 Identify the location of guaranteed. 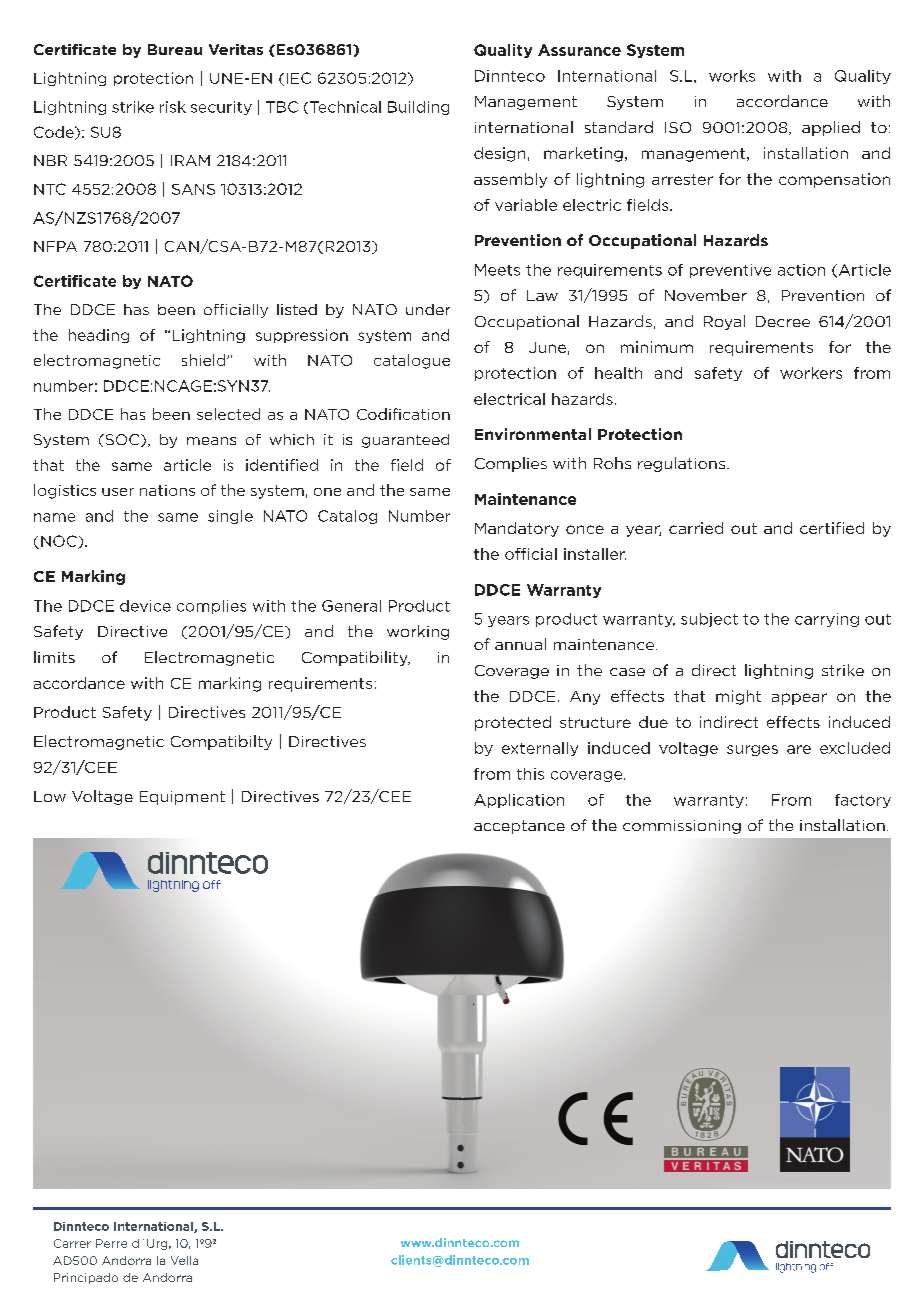
(405, 441).
